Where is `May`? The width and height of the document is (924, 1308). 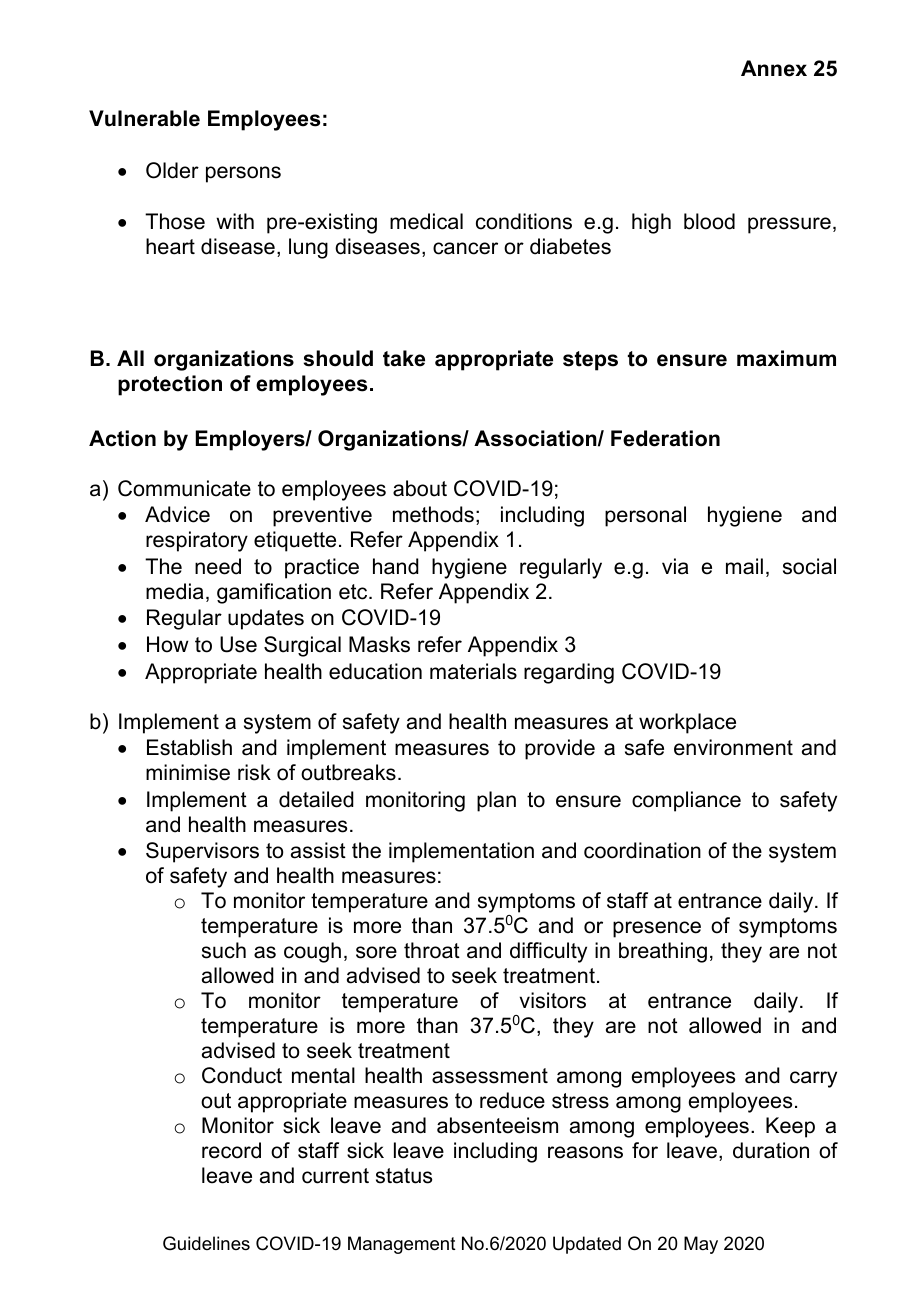
May is located at coordinates (701, 1245).
